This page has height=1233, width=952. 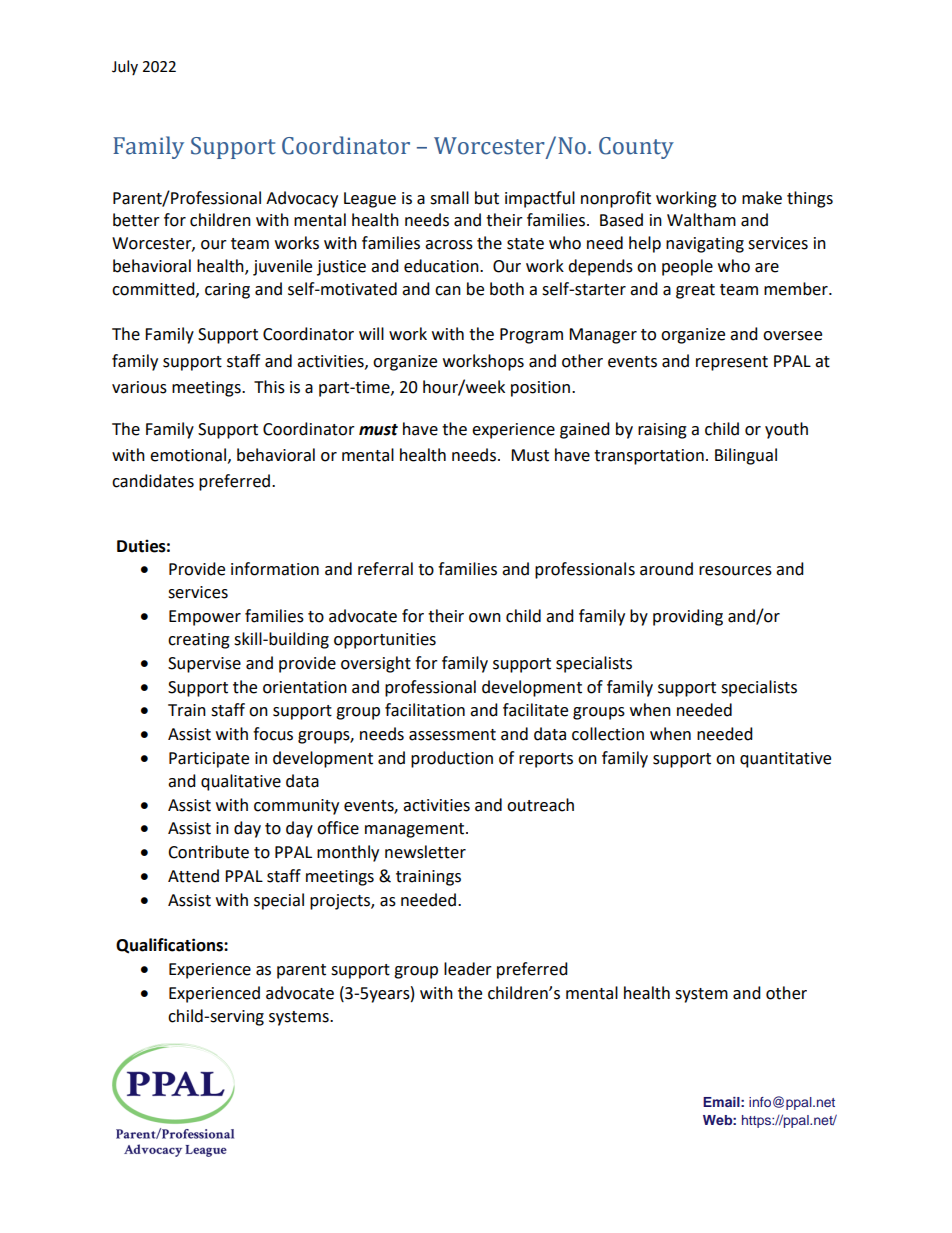 I want to click on small, so click(x=449, y=198).
